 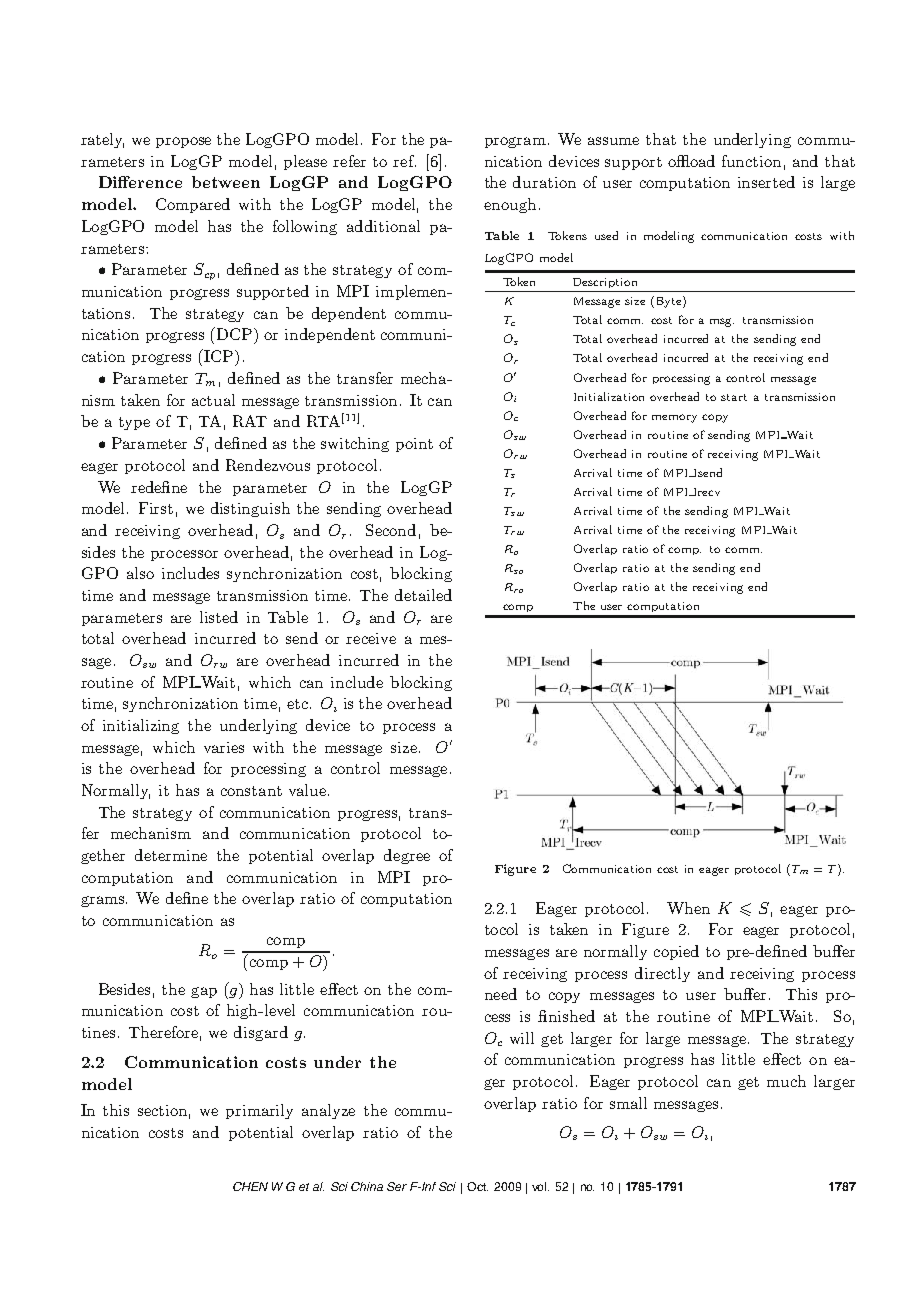 What do you see at coordinates (219, 617) in the page?
I see `listed` at bounding box center [219, 617].
